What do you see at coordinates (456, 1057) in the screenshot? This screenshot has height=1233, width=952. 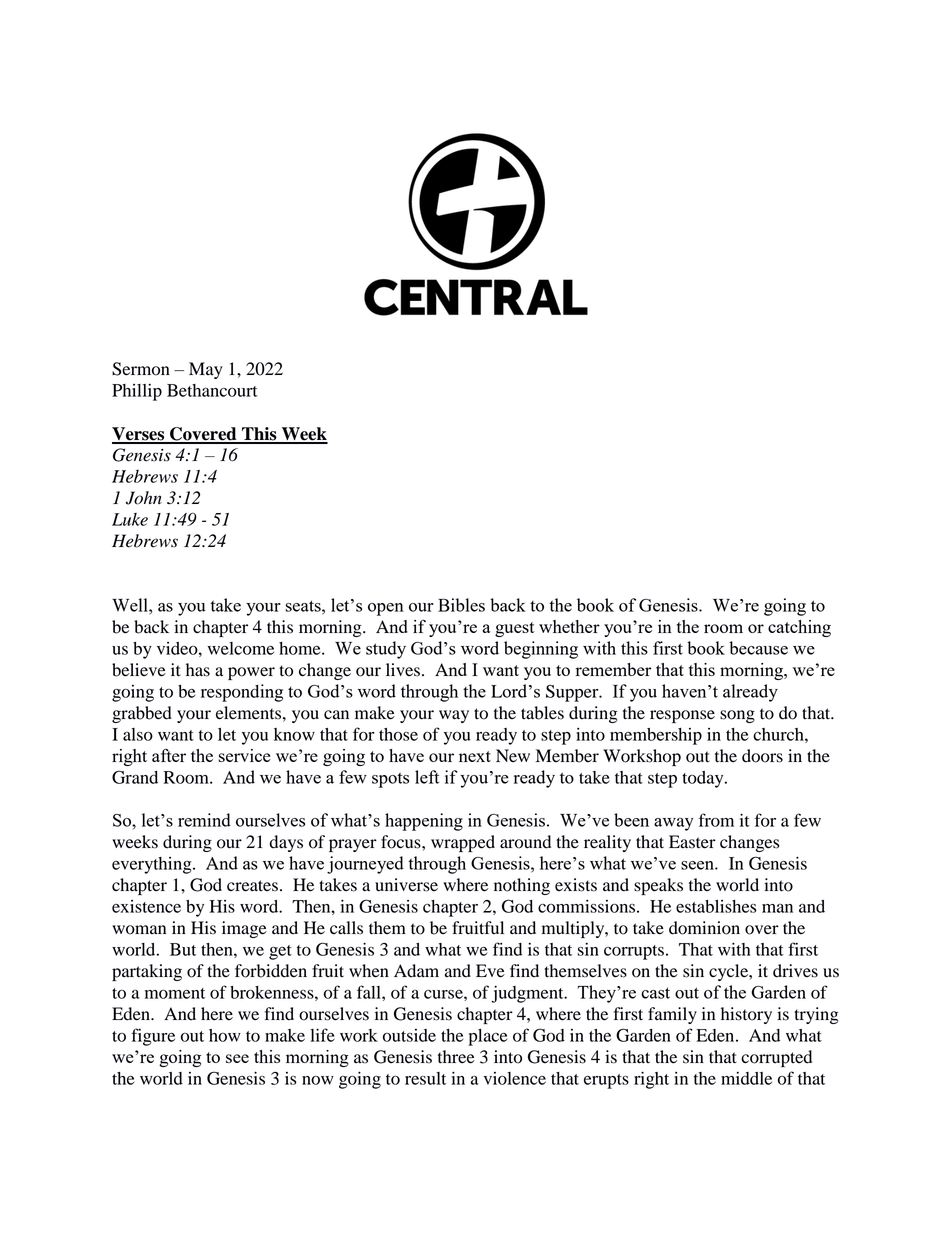 I see `three` at bounding box center [456, 1057].
